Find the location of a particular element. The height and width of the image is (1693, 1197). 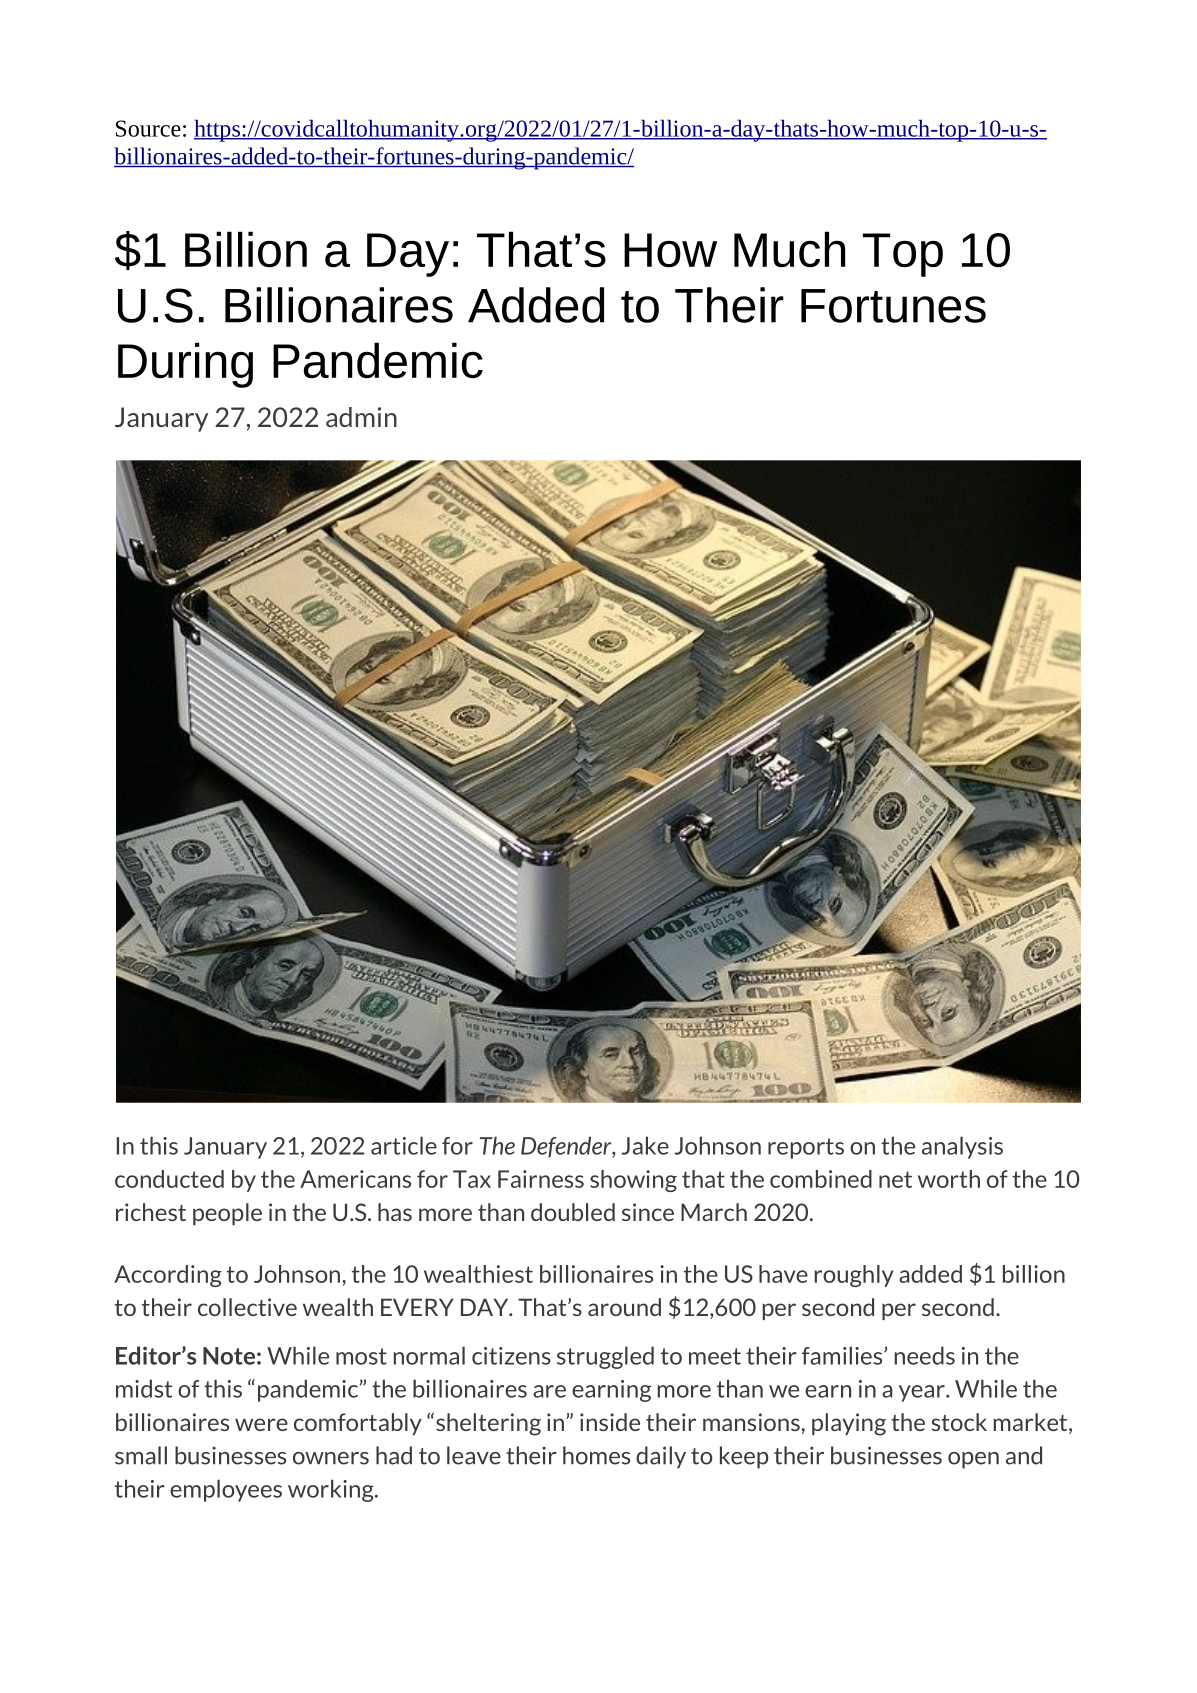

were is located at coordinates (261, 1424).
